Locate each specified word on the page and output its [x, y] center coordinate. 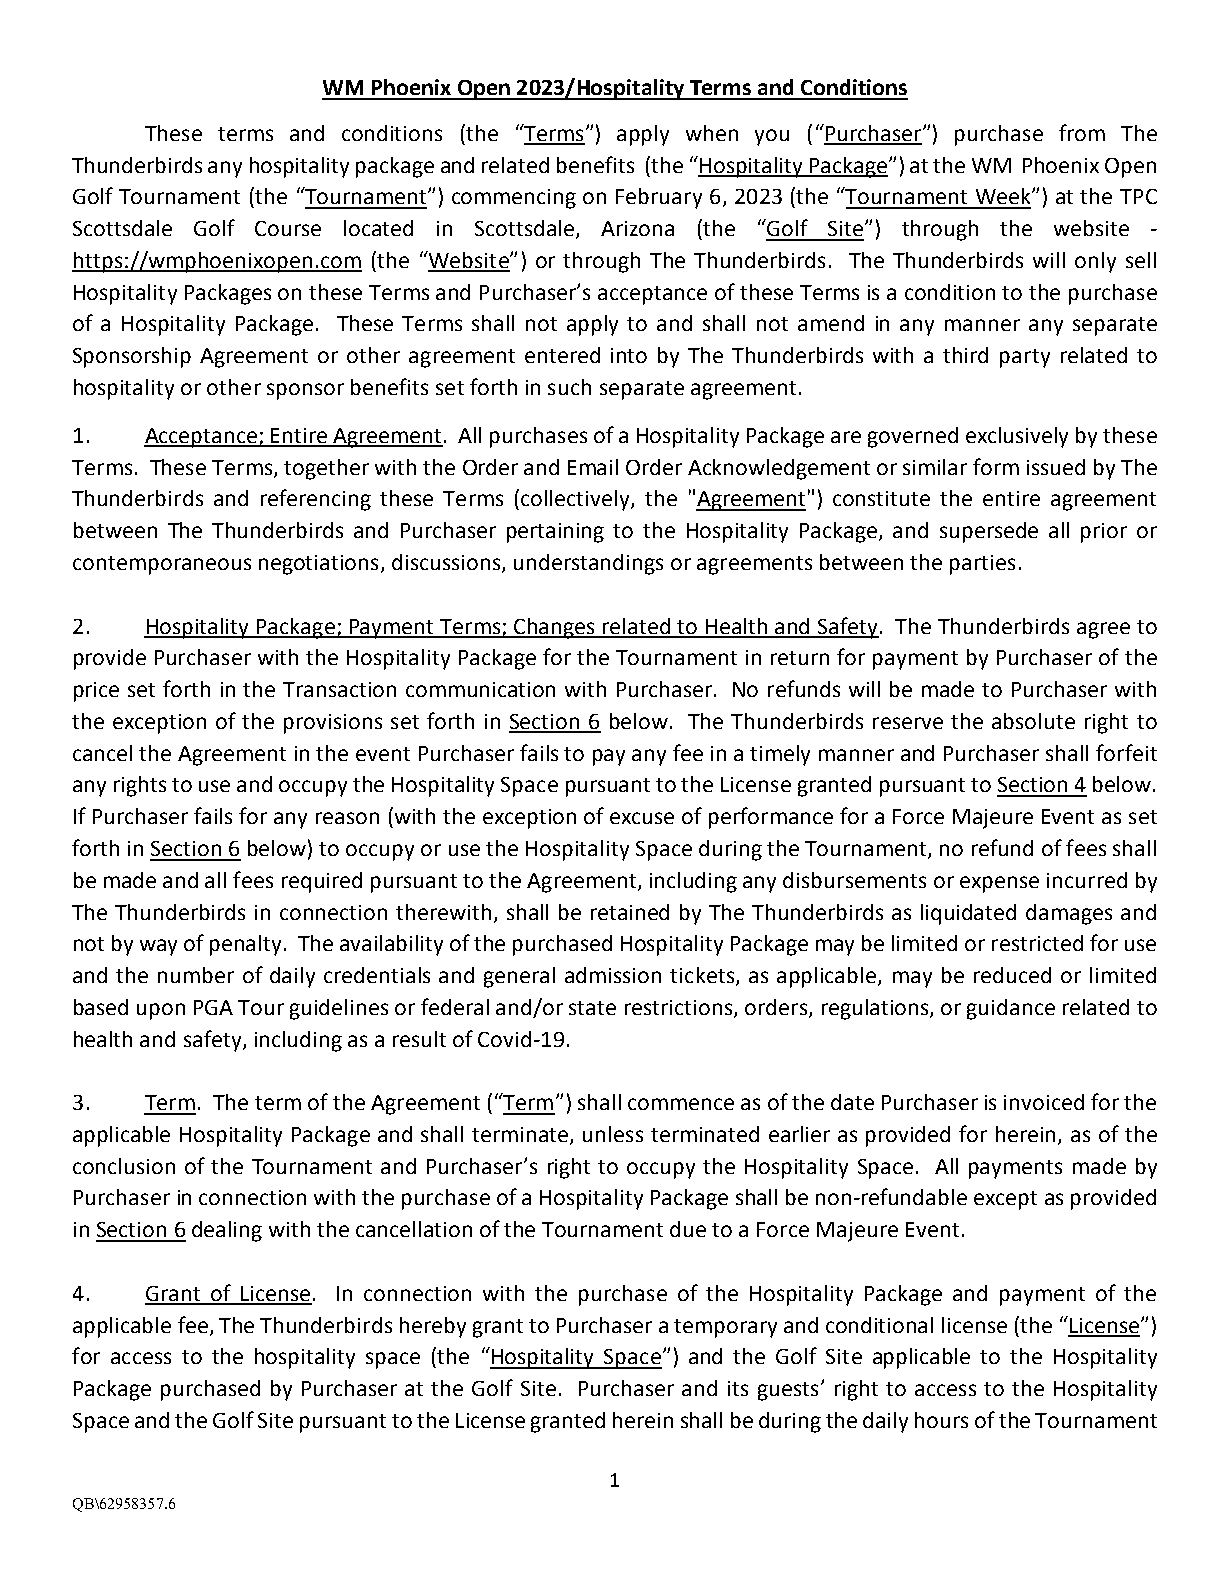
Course [288, 228]
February [659, 198]
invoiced [1044, 1102]
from [1082, 132]
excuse [642, 818]
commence [681, 1104]
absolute [1033, 721]
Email [593, 467]
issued [1056, 467]
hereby [433, 1327]
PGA [213, 1007]
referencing [316, 500]
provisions [333, 724]
